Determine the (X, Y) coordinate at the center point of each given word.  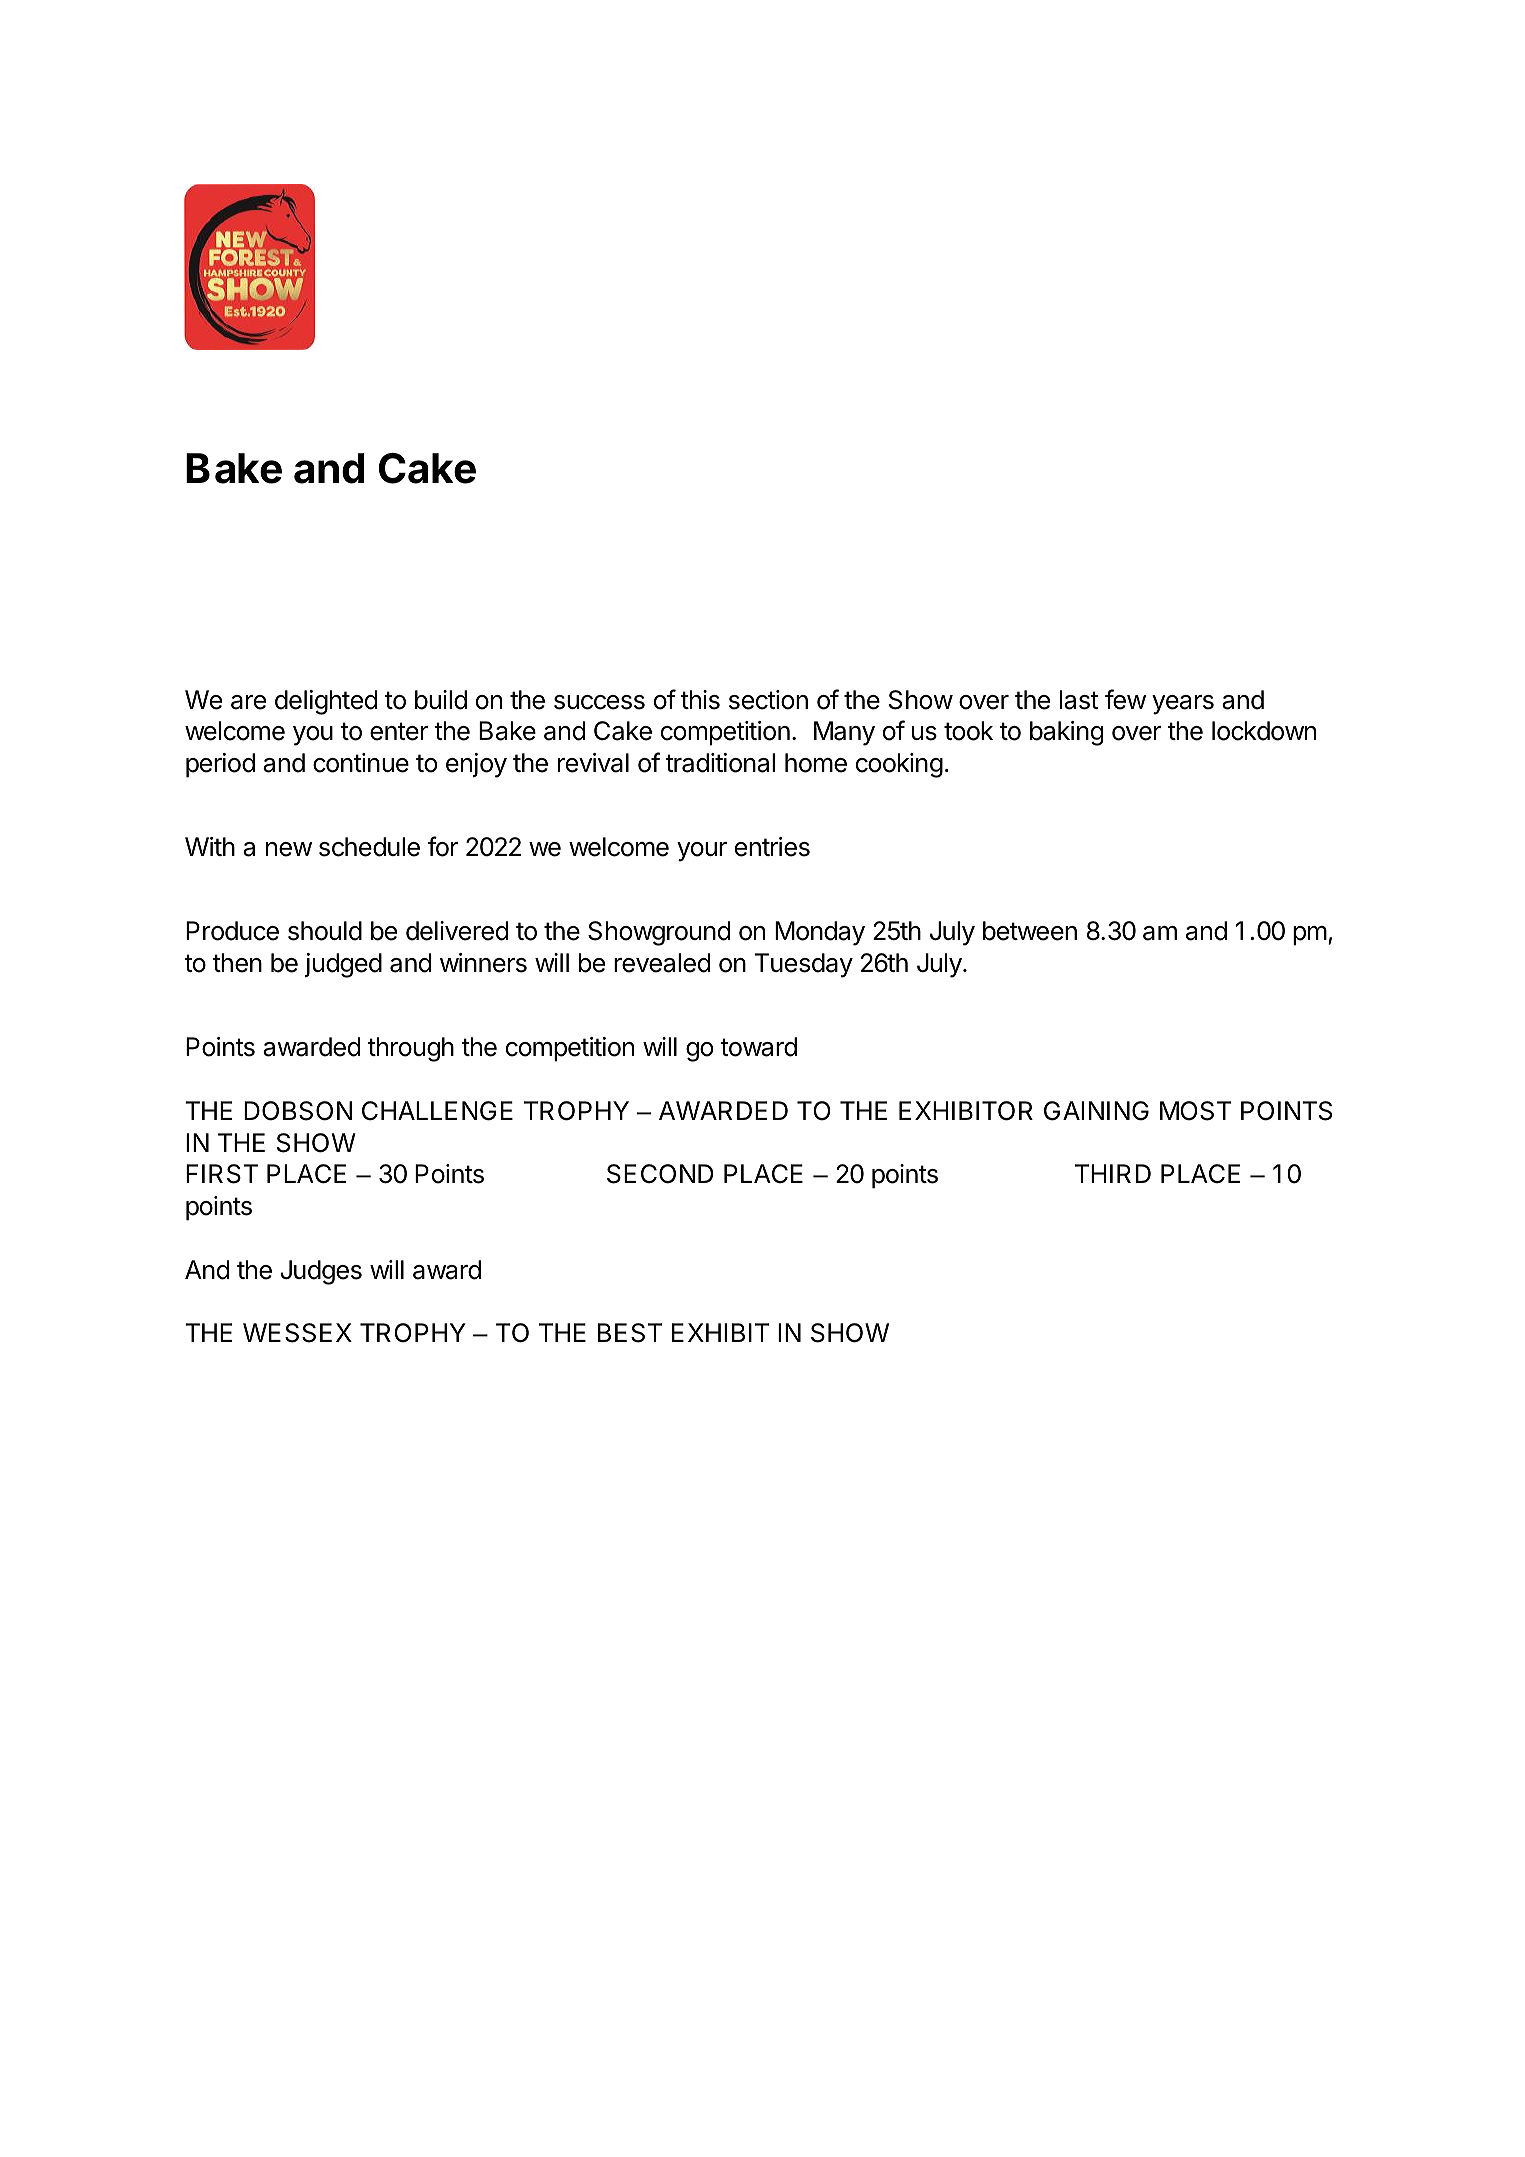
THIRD (1113, 1173)
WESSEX (297, 1333)
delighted (326, 702)
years (1183, 705)
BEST (630, 1333)
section (768, 700)
